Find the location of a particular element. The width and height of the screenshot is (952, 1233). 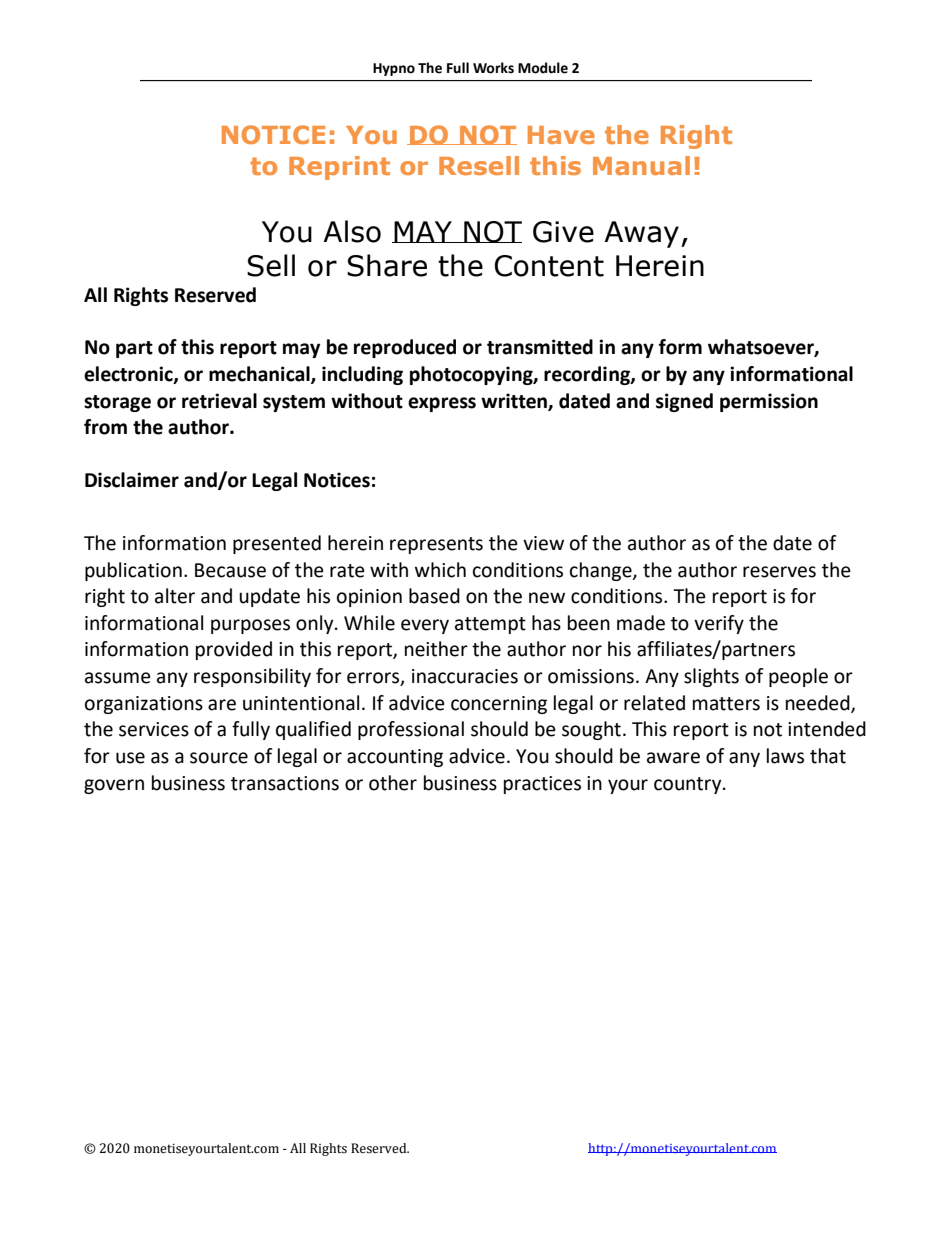

Works is located at coordinates (493, 68).
